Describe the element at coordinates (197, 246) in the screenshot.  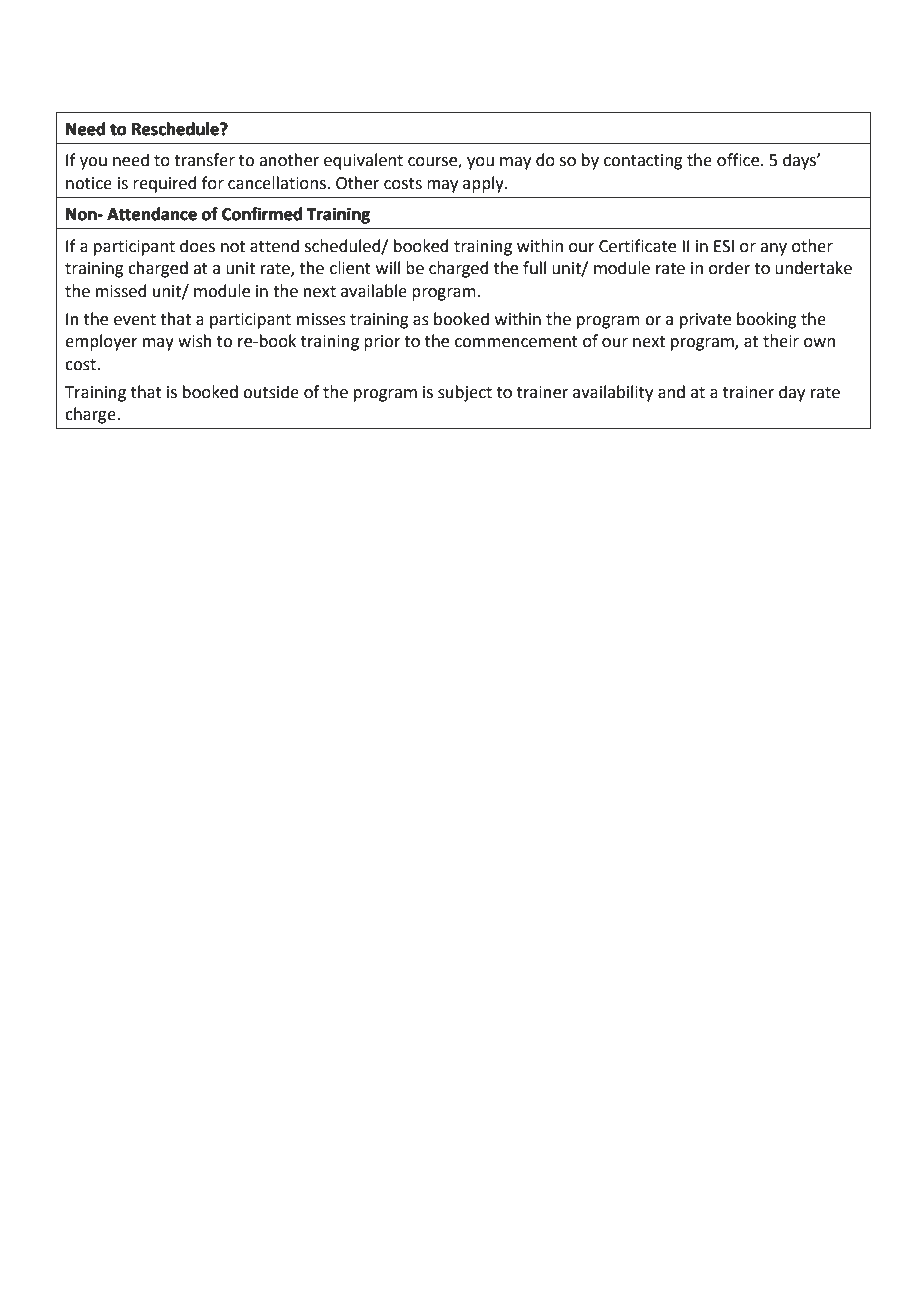
I see `does` at that location.
